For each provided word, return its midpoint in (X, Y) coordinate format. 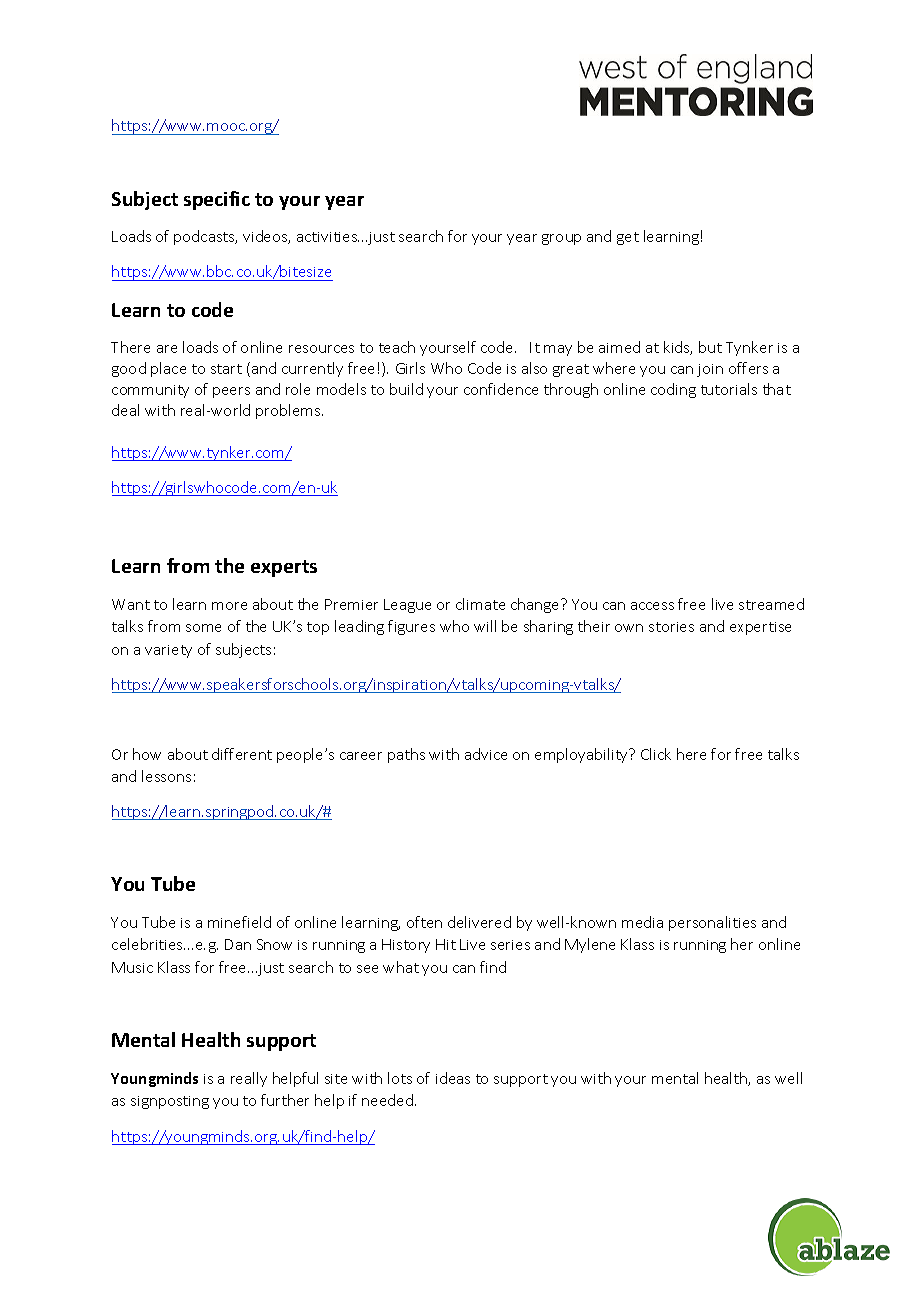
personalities (712, 923)
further (285, 1100)
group (561, 239)
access (652, 606)
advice (486, 754)
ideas (453, 1078)
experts (284, 568)
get (628, 238)
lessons (166, 776)
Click (656, 754)
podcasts (205, 237)
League (407, 606)
